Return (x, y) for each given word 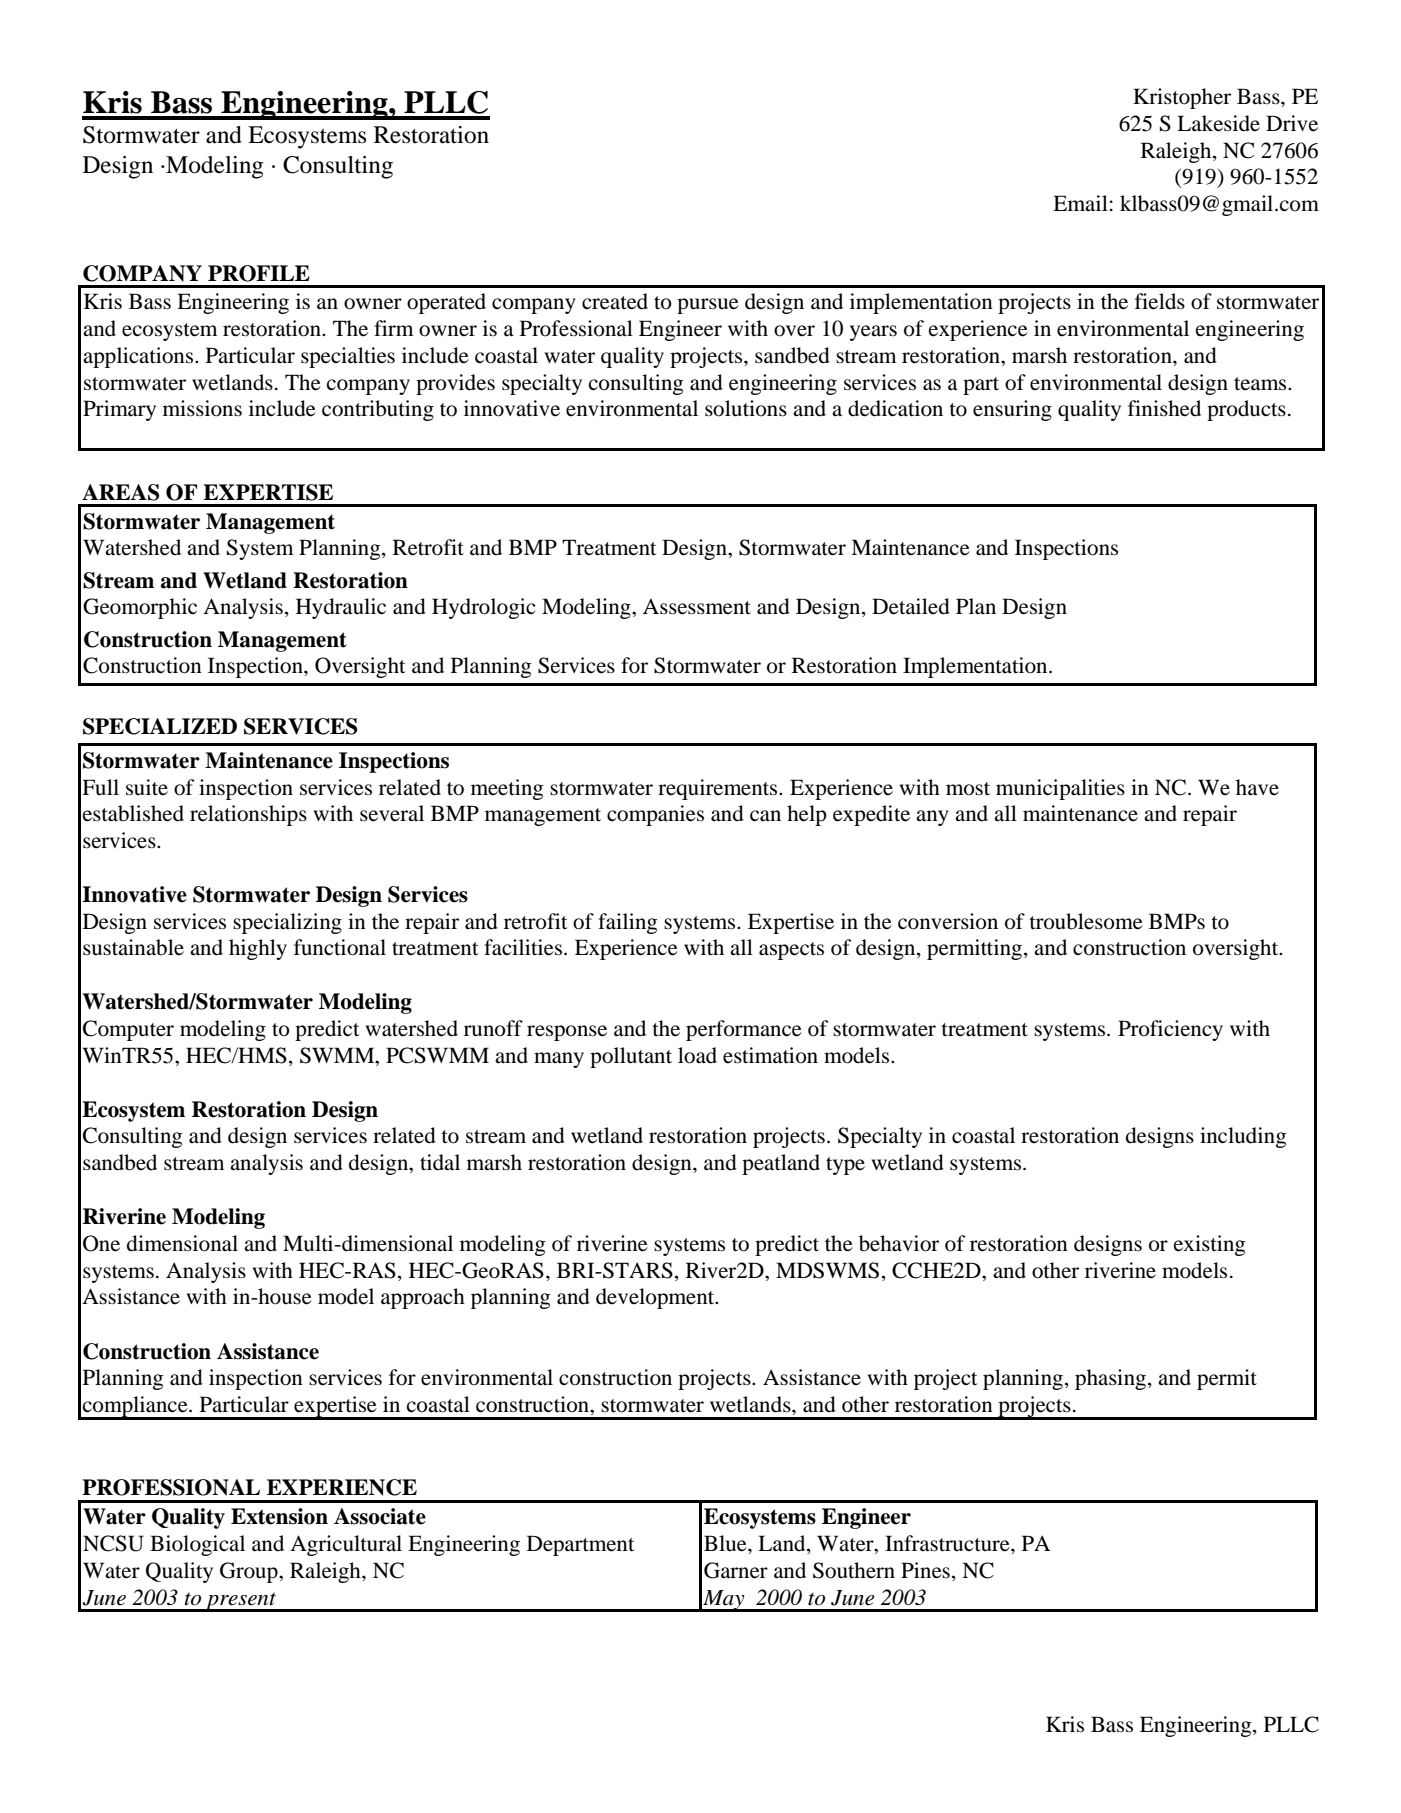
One (101, 1243)
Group (250, 1572)
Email (1080, 203)
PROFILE (259, 273)
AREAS (121, 492)
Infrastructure (948, 1543)
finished (1164, 408)
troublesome (1086, 921)
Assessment (697, 606)
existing (1209, 1245)
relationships (248, 815)
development (656, 1298)
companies (655, 815)
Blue (726, 1543)
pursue (708, 306)
